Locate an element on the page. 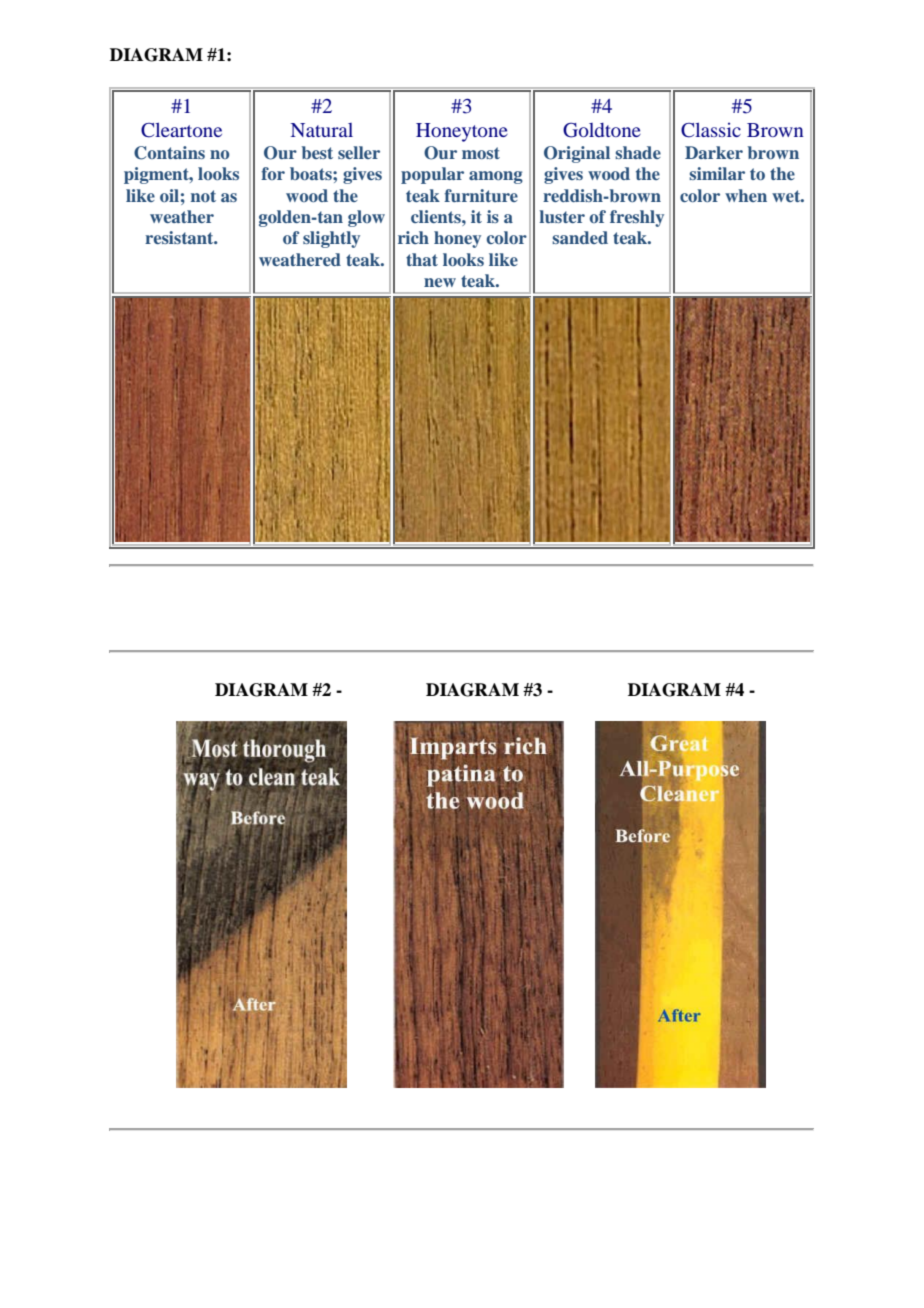 This image has width=924, height=1308. Natural is located at coordinates (322, 130).
